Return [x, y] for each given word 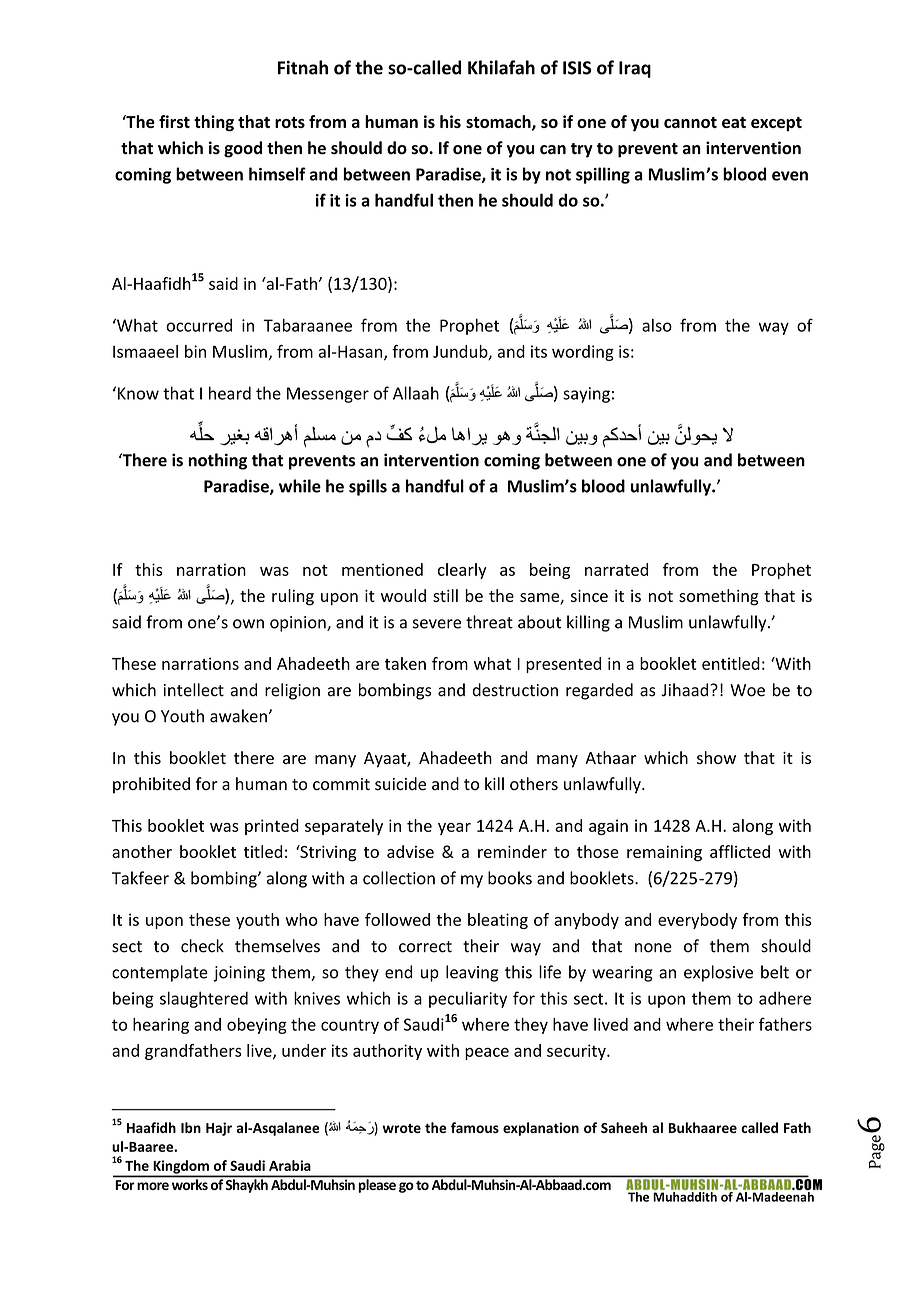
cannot [690, 122]
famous [475, 1127]
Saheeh [624, 1127]
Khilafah [501, 67]
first [174, 121]
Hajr [219, 1129]
